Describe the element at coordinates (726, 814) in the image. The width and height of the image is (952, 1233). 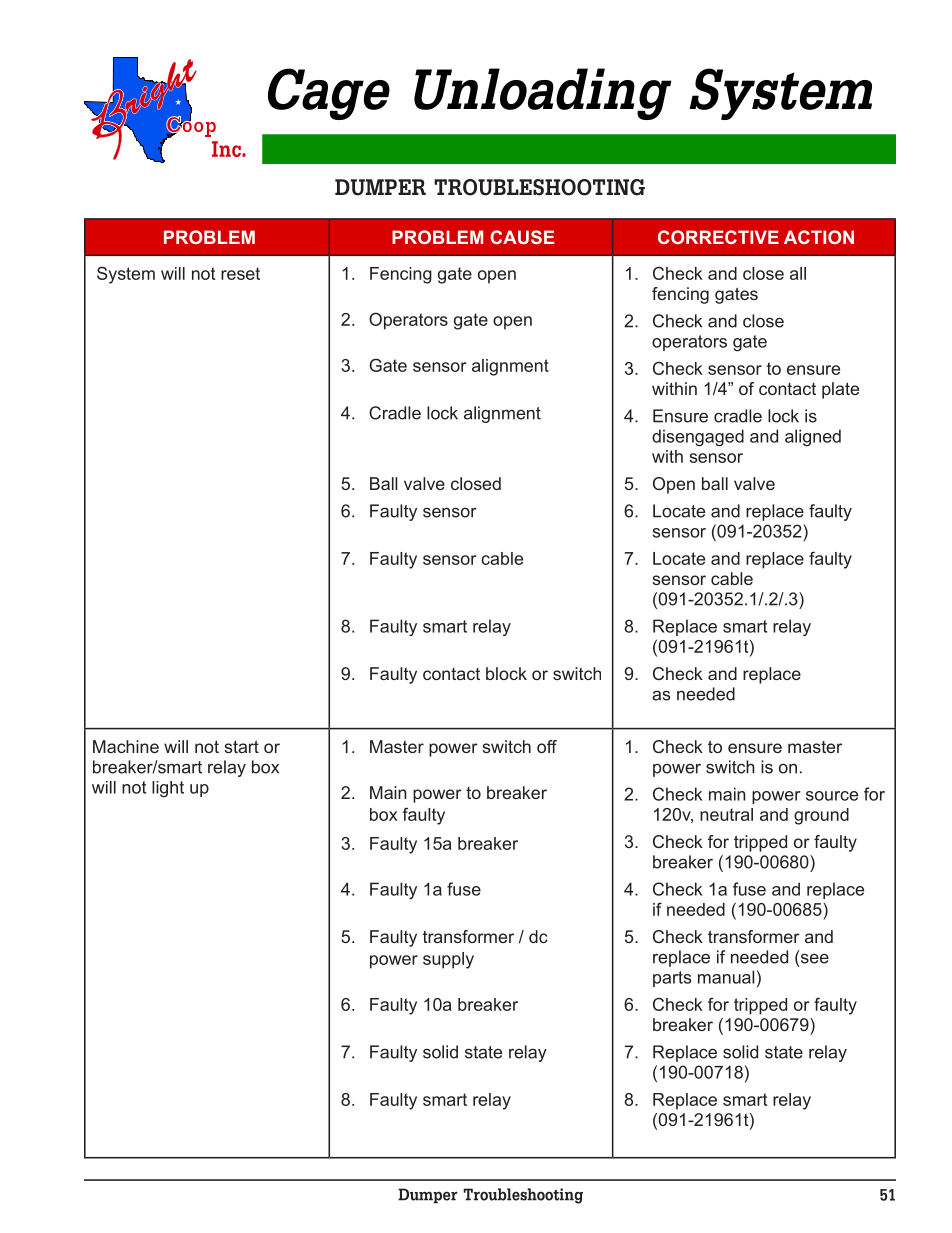
I see `neutral` at that location.
